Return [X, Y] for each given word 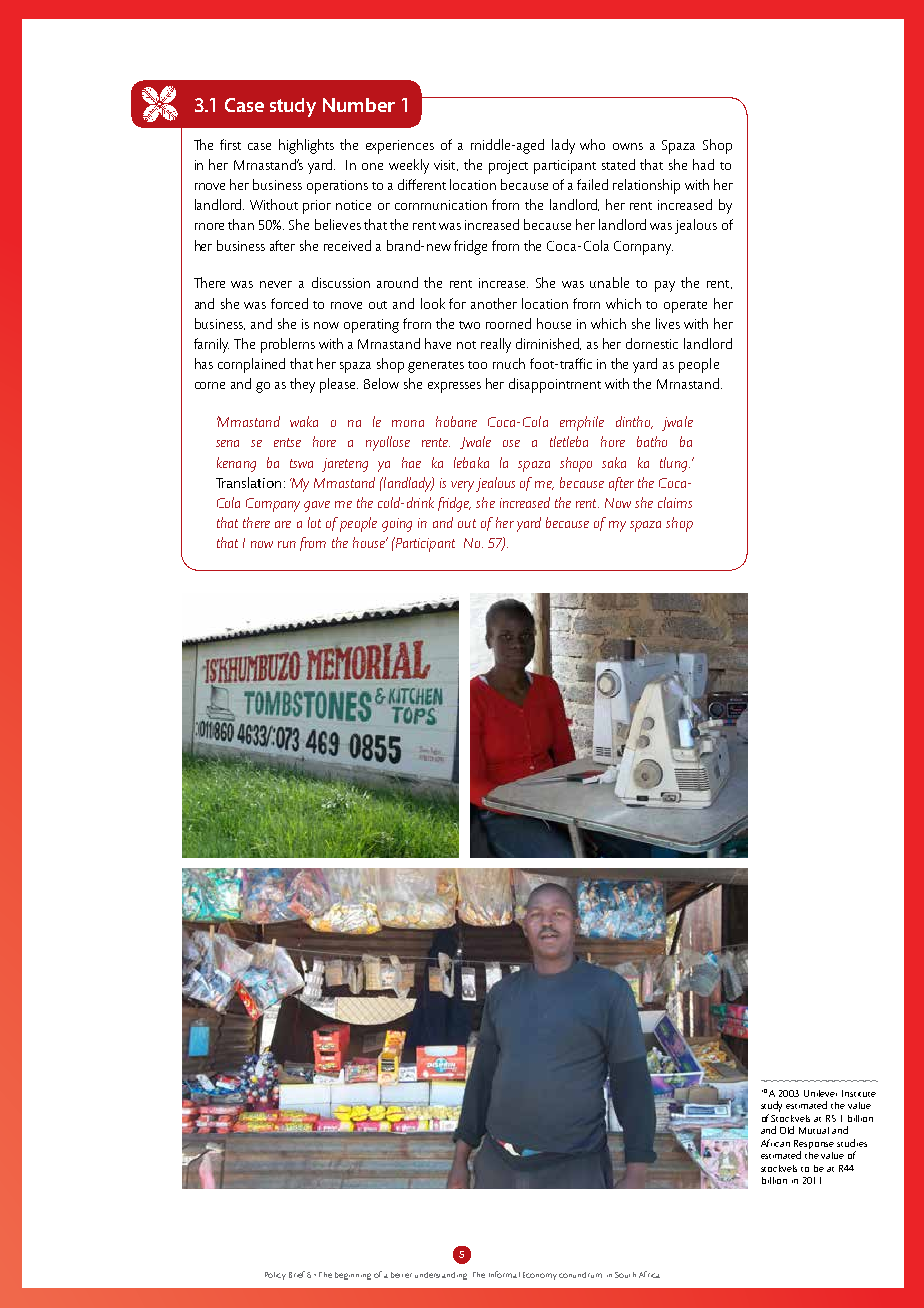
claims [675, 502]
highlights [306, 146]
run [287, 544]
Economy [540, 1276]
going [397, 525]
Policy [275, 1276]
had [703, 164]
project [508, 167]
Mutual [814, 1130]
